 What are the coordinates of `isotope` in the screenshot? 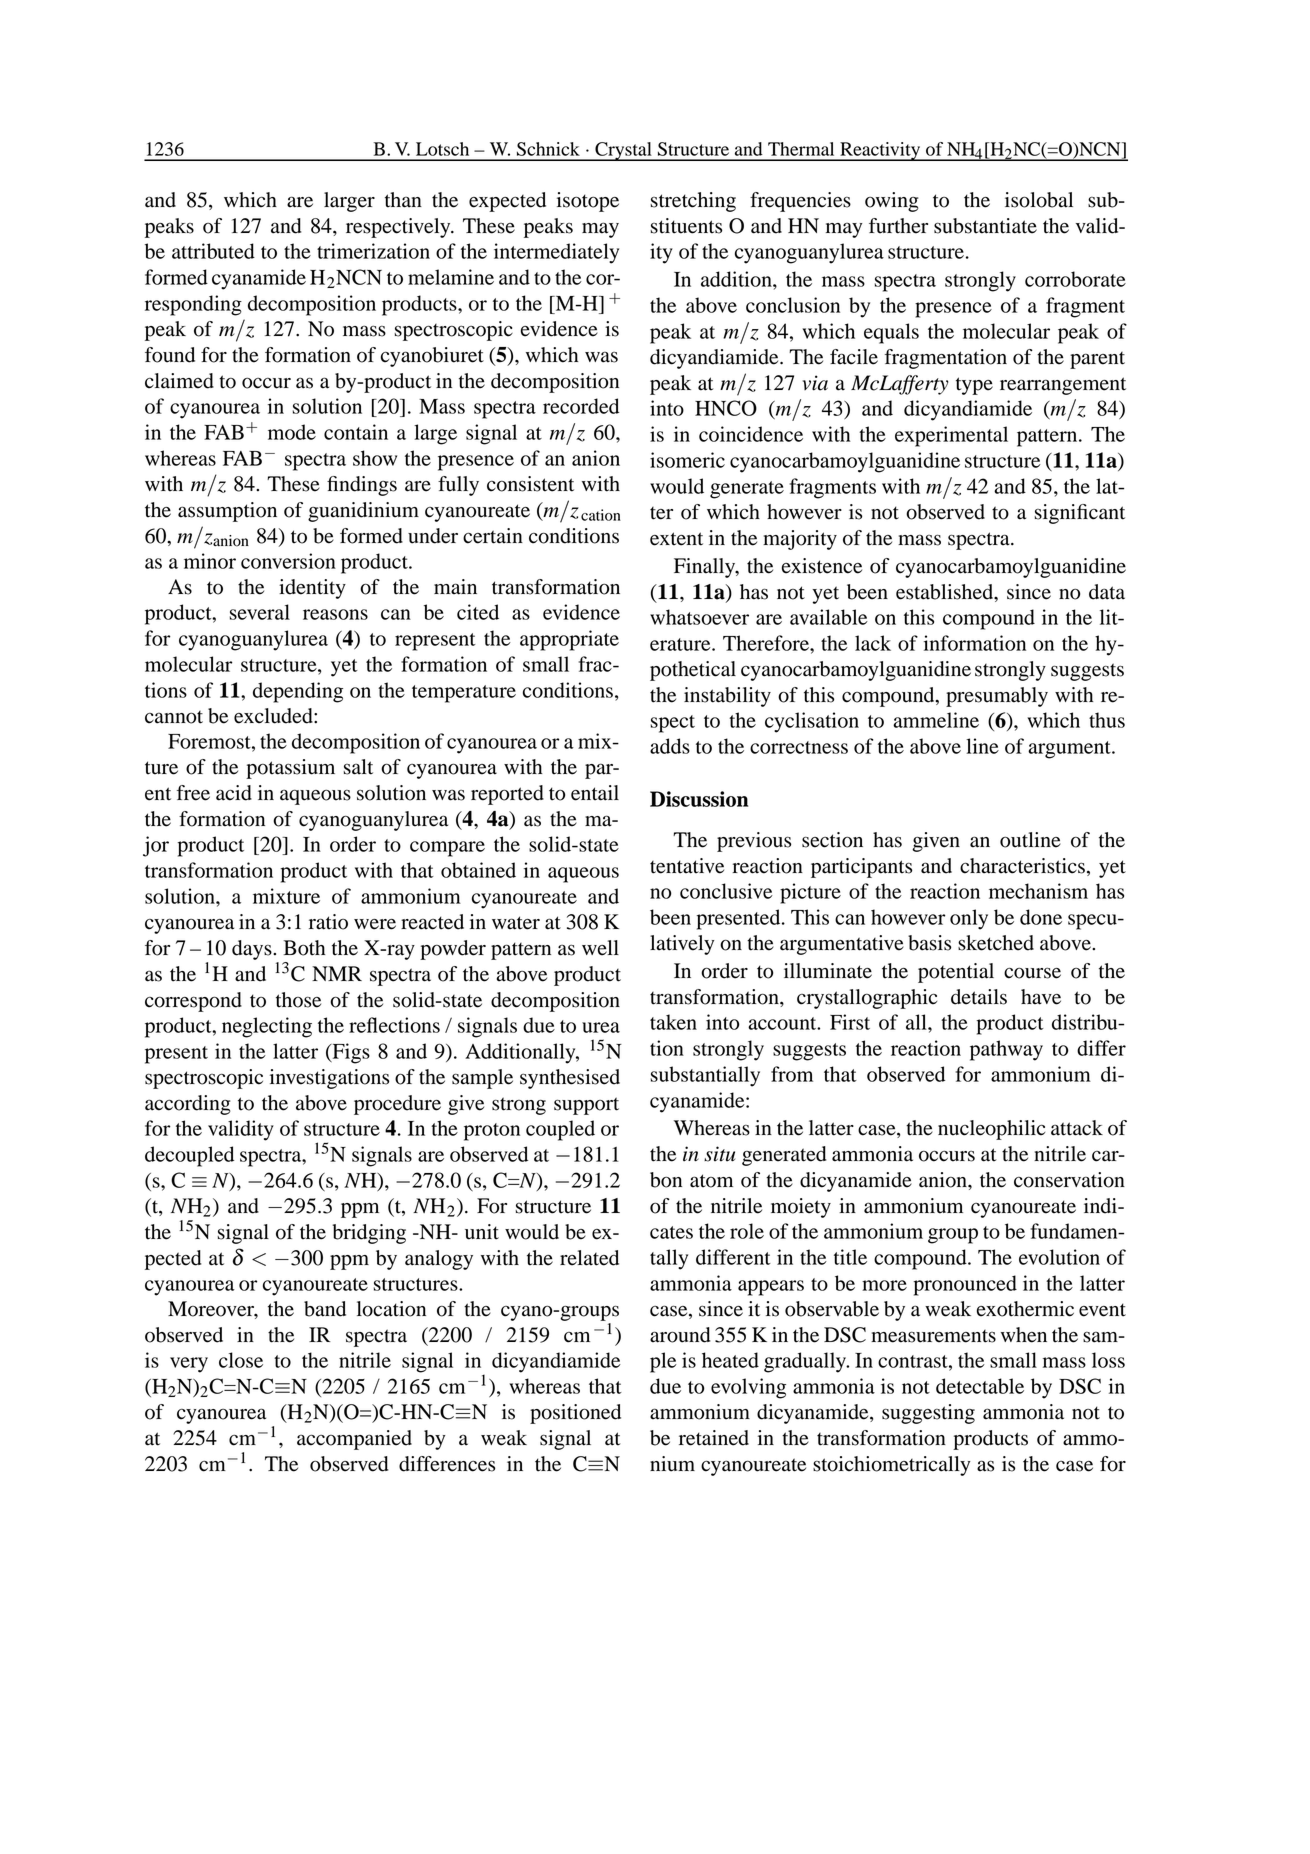 It's located at (588, 202).
